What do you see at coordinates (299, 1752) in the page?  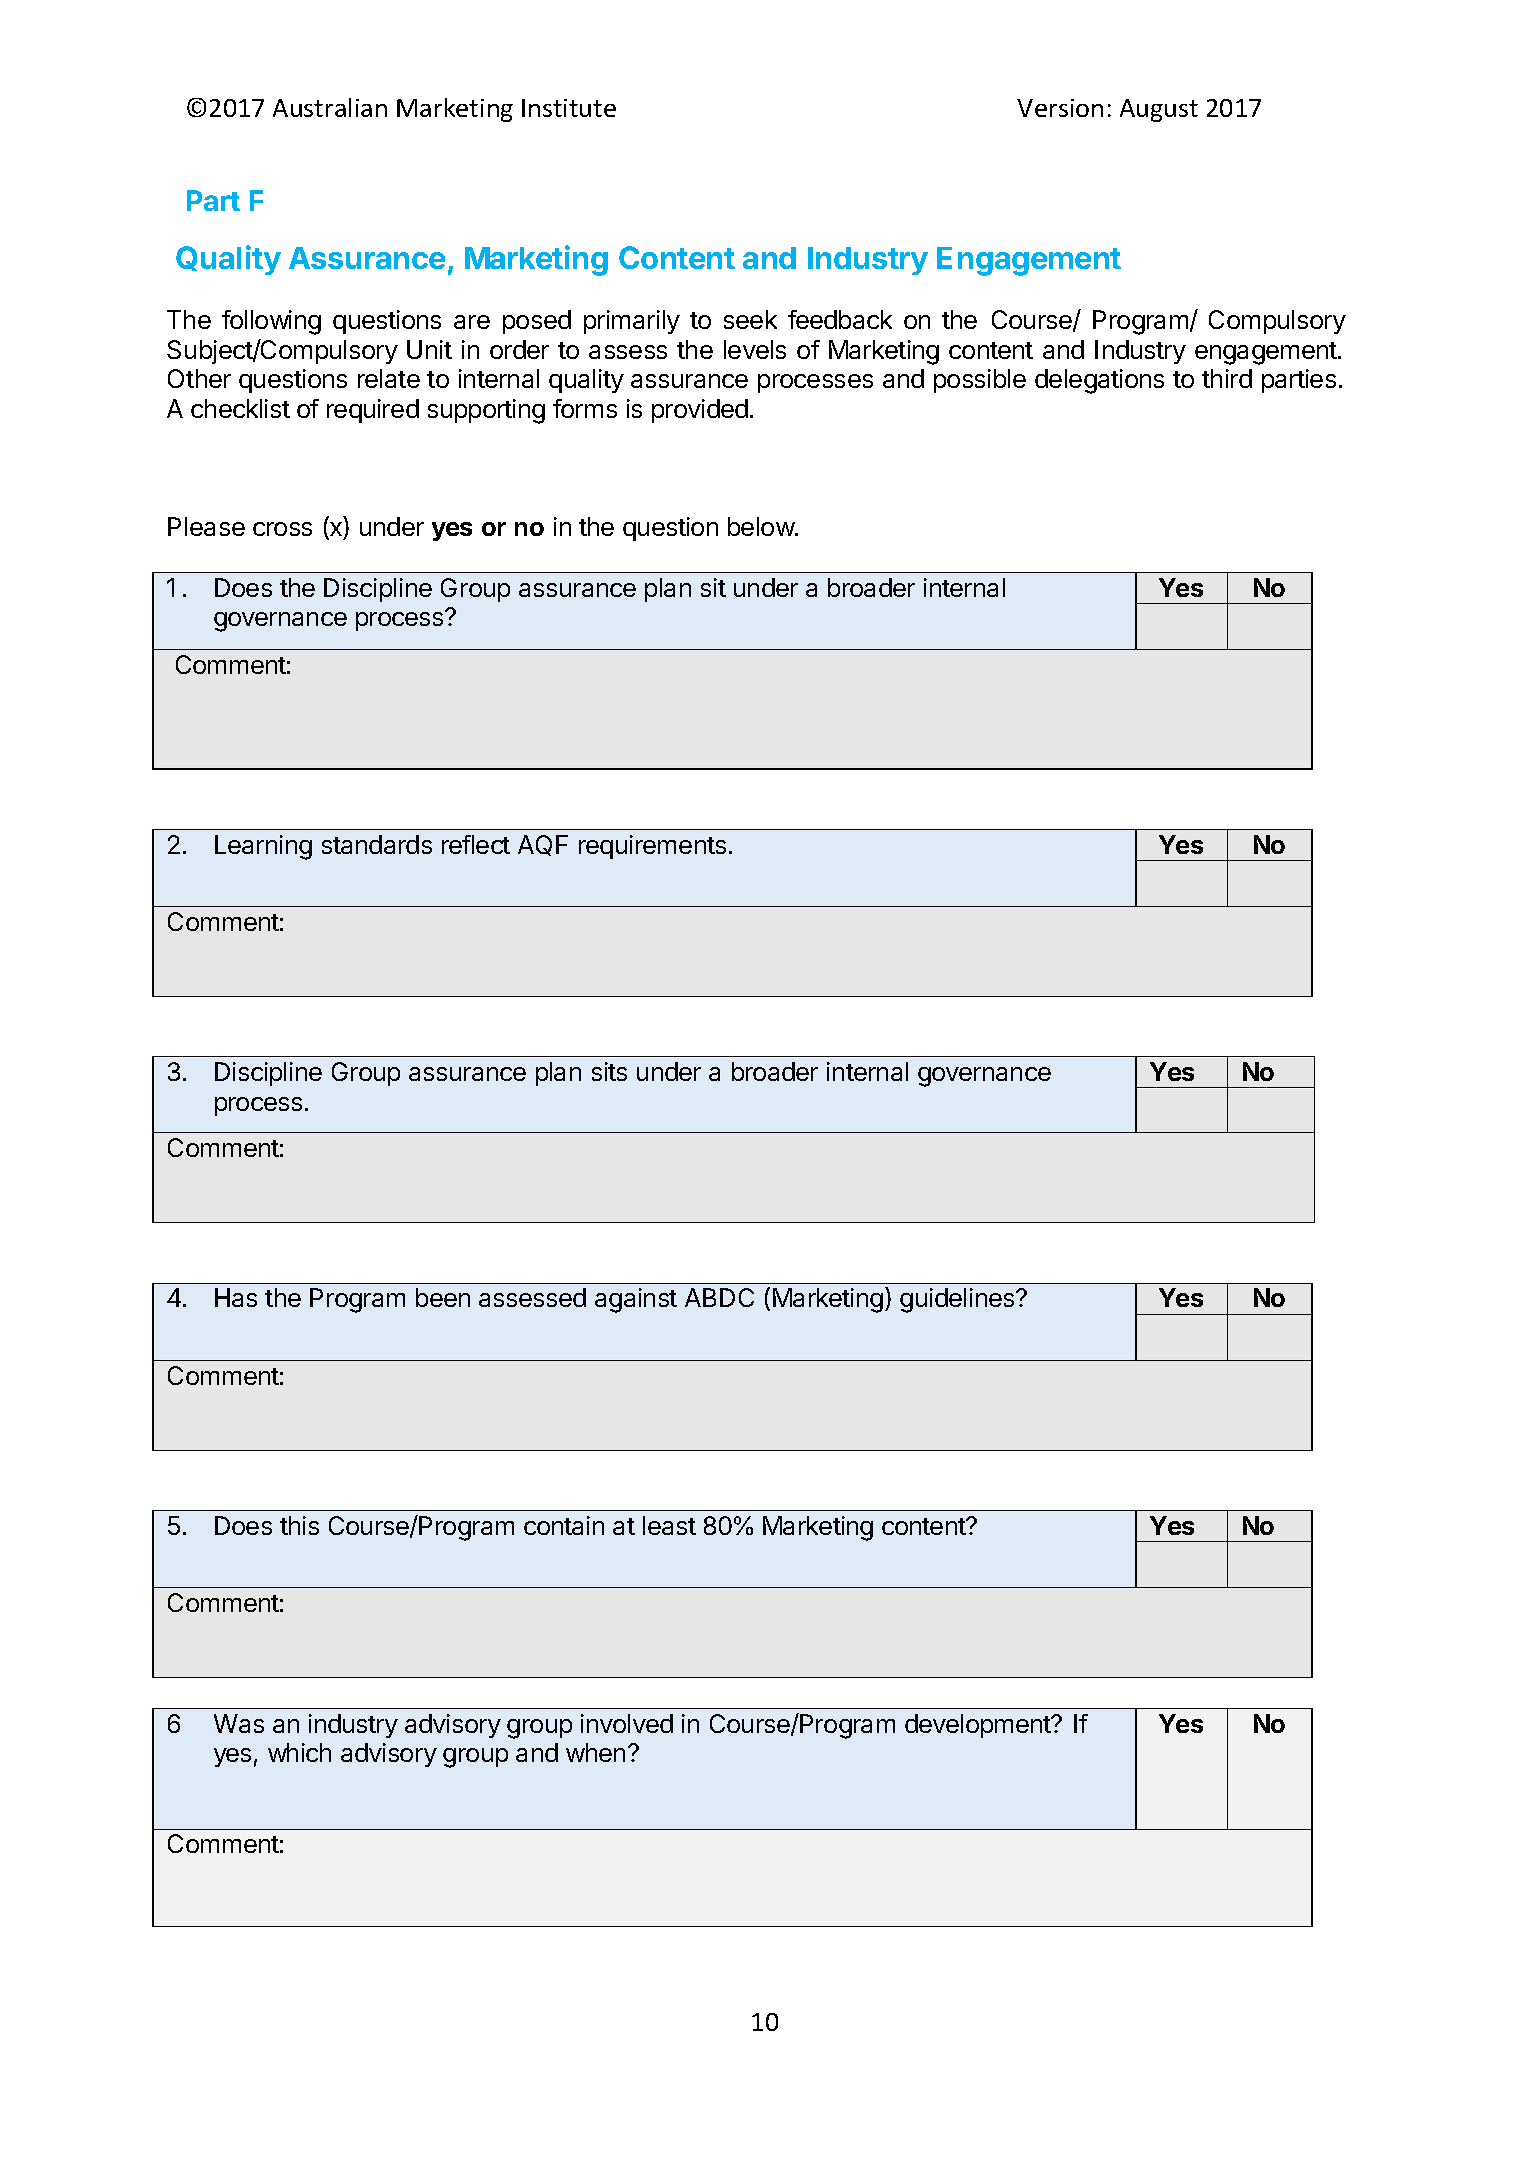 I see `which` at bounding box center [299, 1752].
